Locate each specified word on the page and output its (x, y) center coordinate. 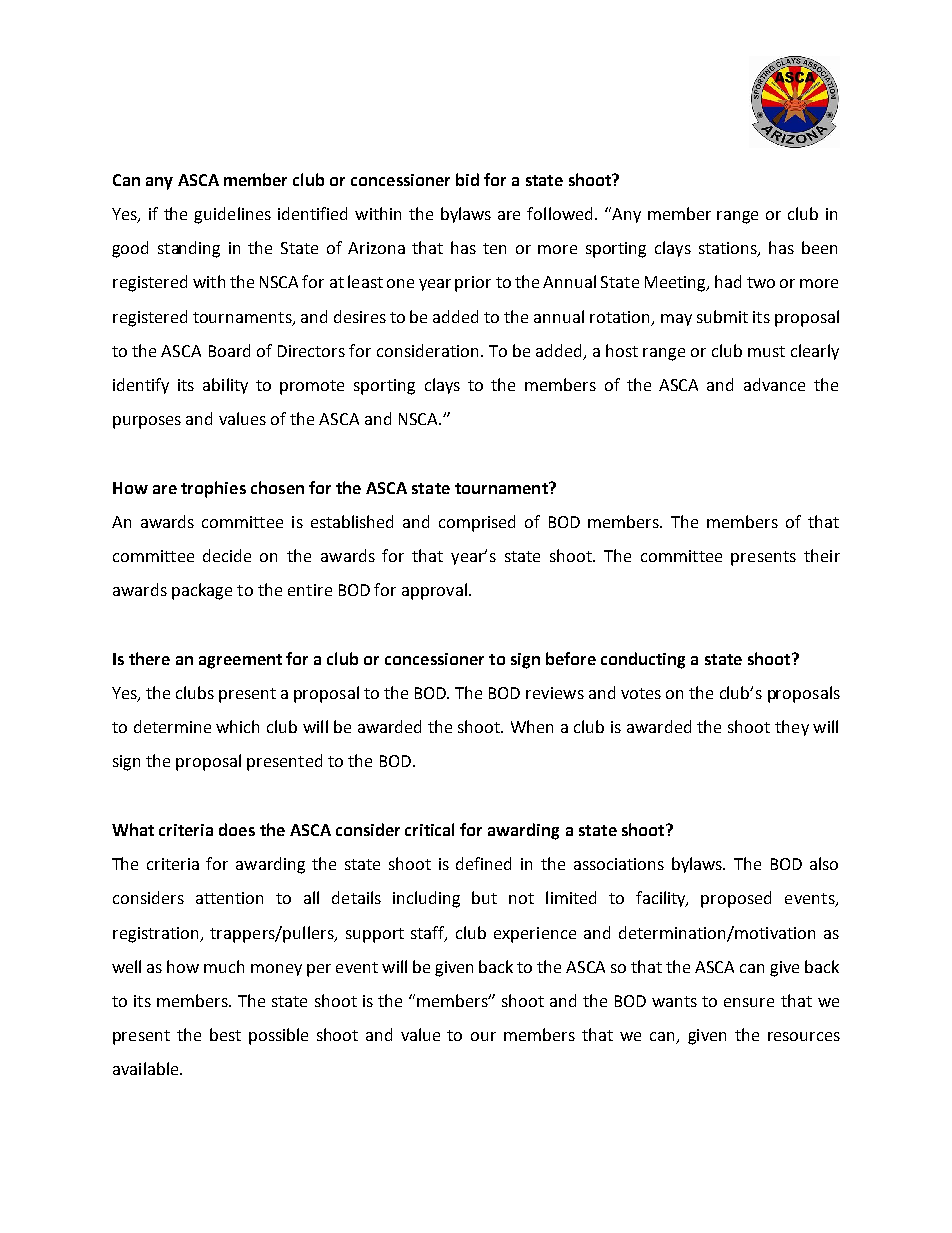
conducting (643, 660)
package (202, 591)
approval (434, 591)
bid (467, 179)
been (819, 247)
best (225, 1034)
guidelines (232, 215)
